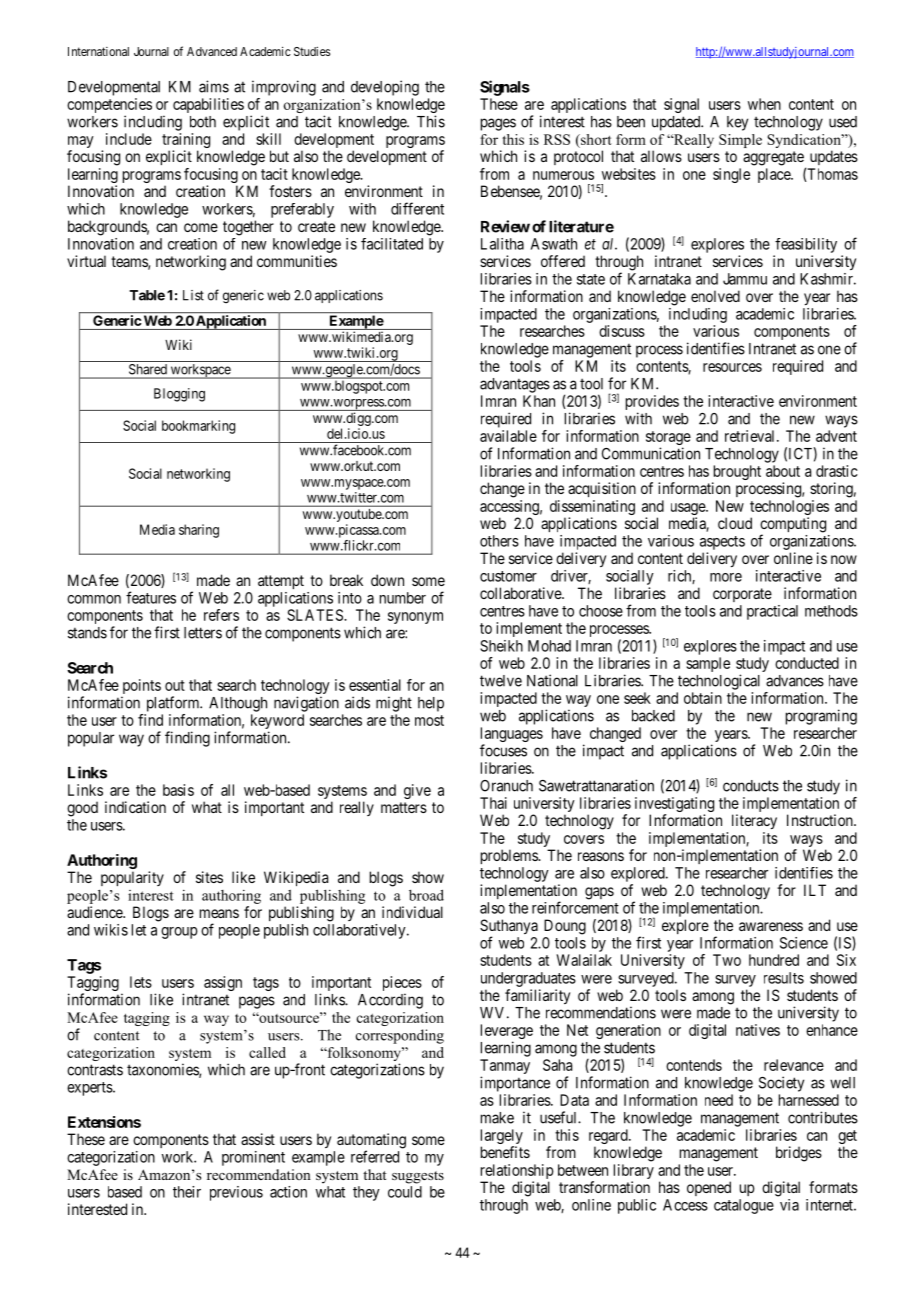 The image size is (924, 1307). What do you see at coordinates (508, 436) in the document?
I see `available` at bounding box center [508, 436].
